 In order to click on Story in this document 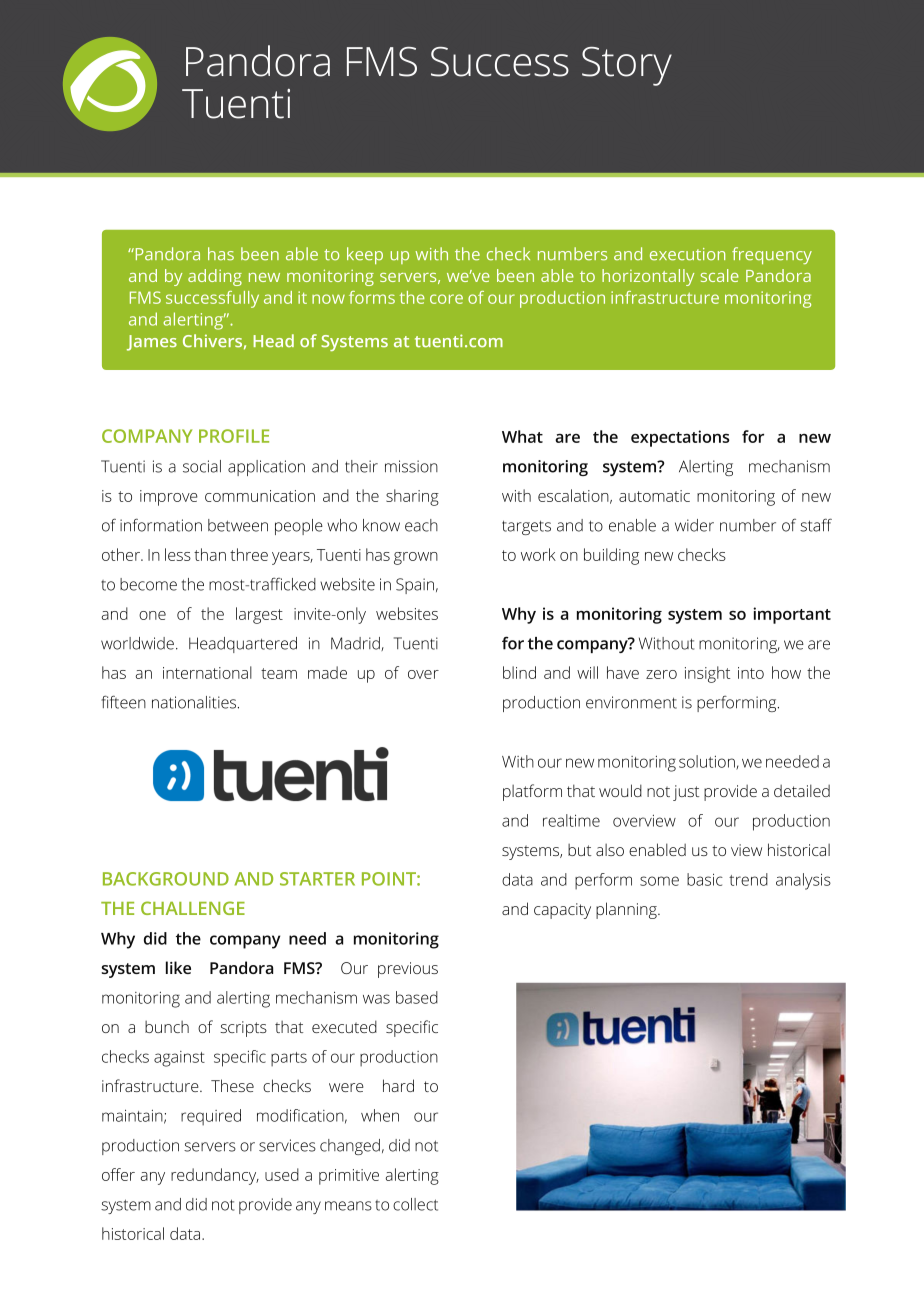, I will do `click(627, 66)`.
